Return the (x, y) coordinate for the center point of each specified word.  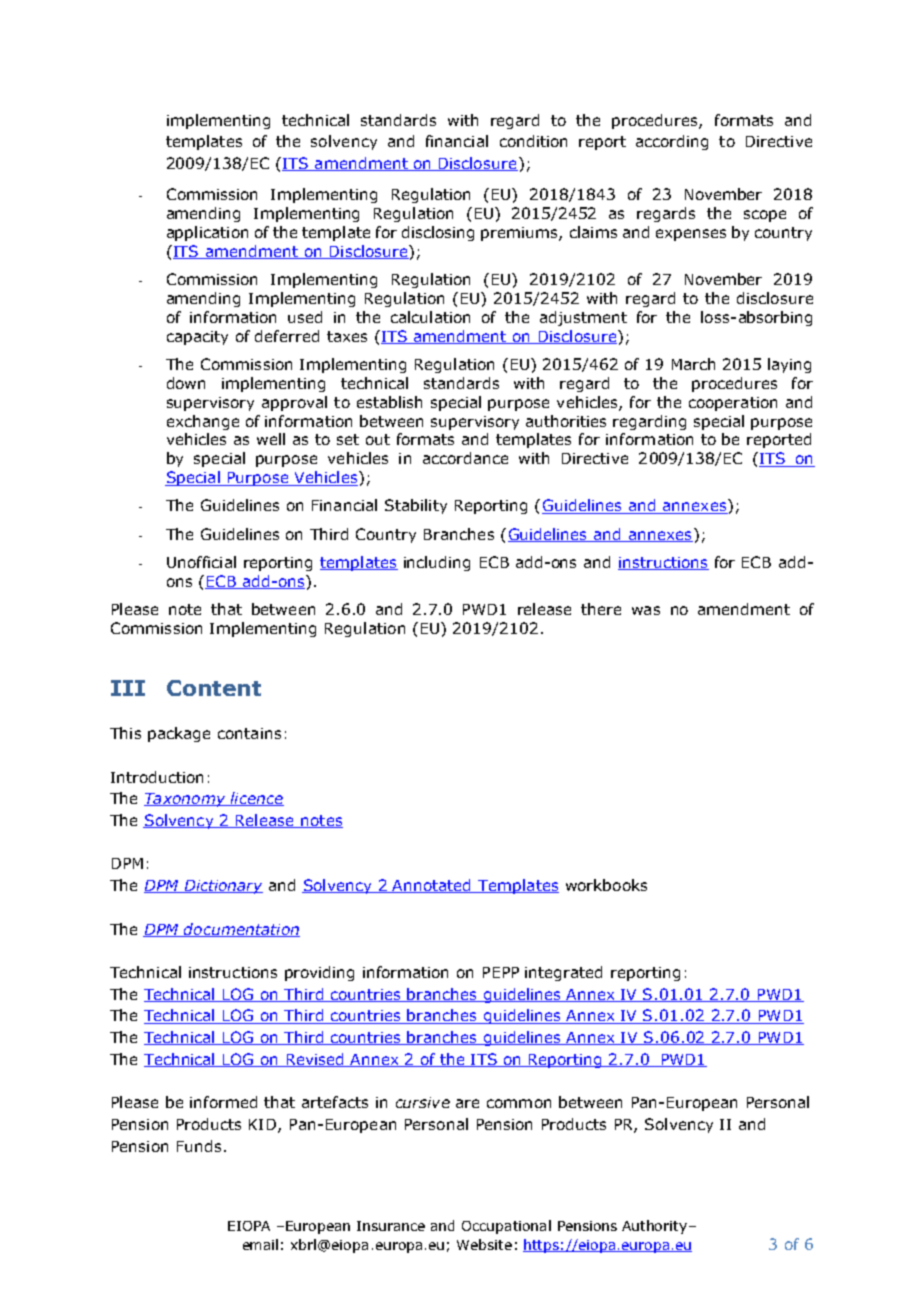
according (672, 142)
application (207, 233)
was (646, 610)
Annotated (432, 886)
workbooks (606, 885)
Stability (416, 506)
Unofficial (201, 562)
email (260, 1244)
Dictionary (222, 887)
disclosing (438, 233)
